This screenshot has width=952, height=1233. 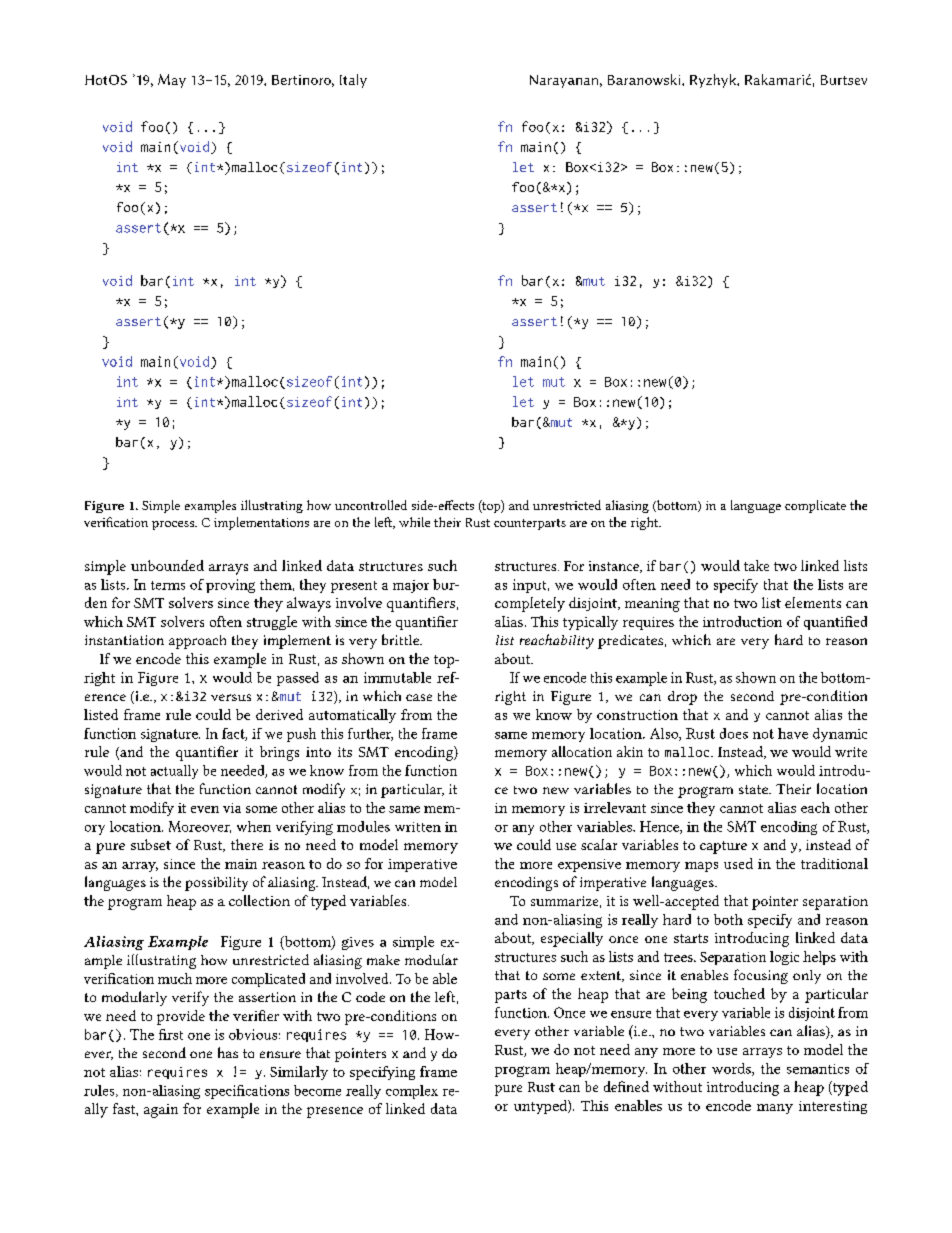 I want to click on Italy, so click(x=353, y=81).
